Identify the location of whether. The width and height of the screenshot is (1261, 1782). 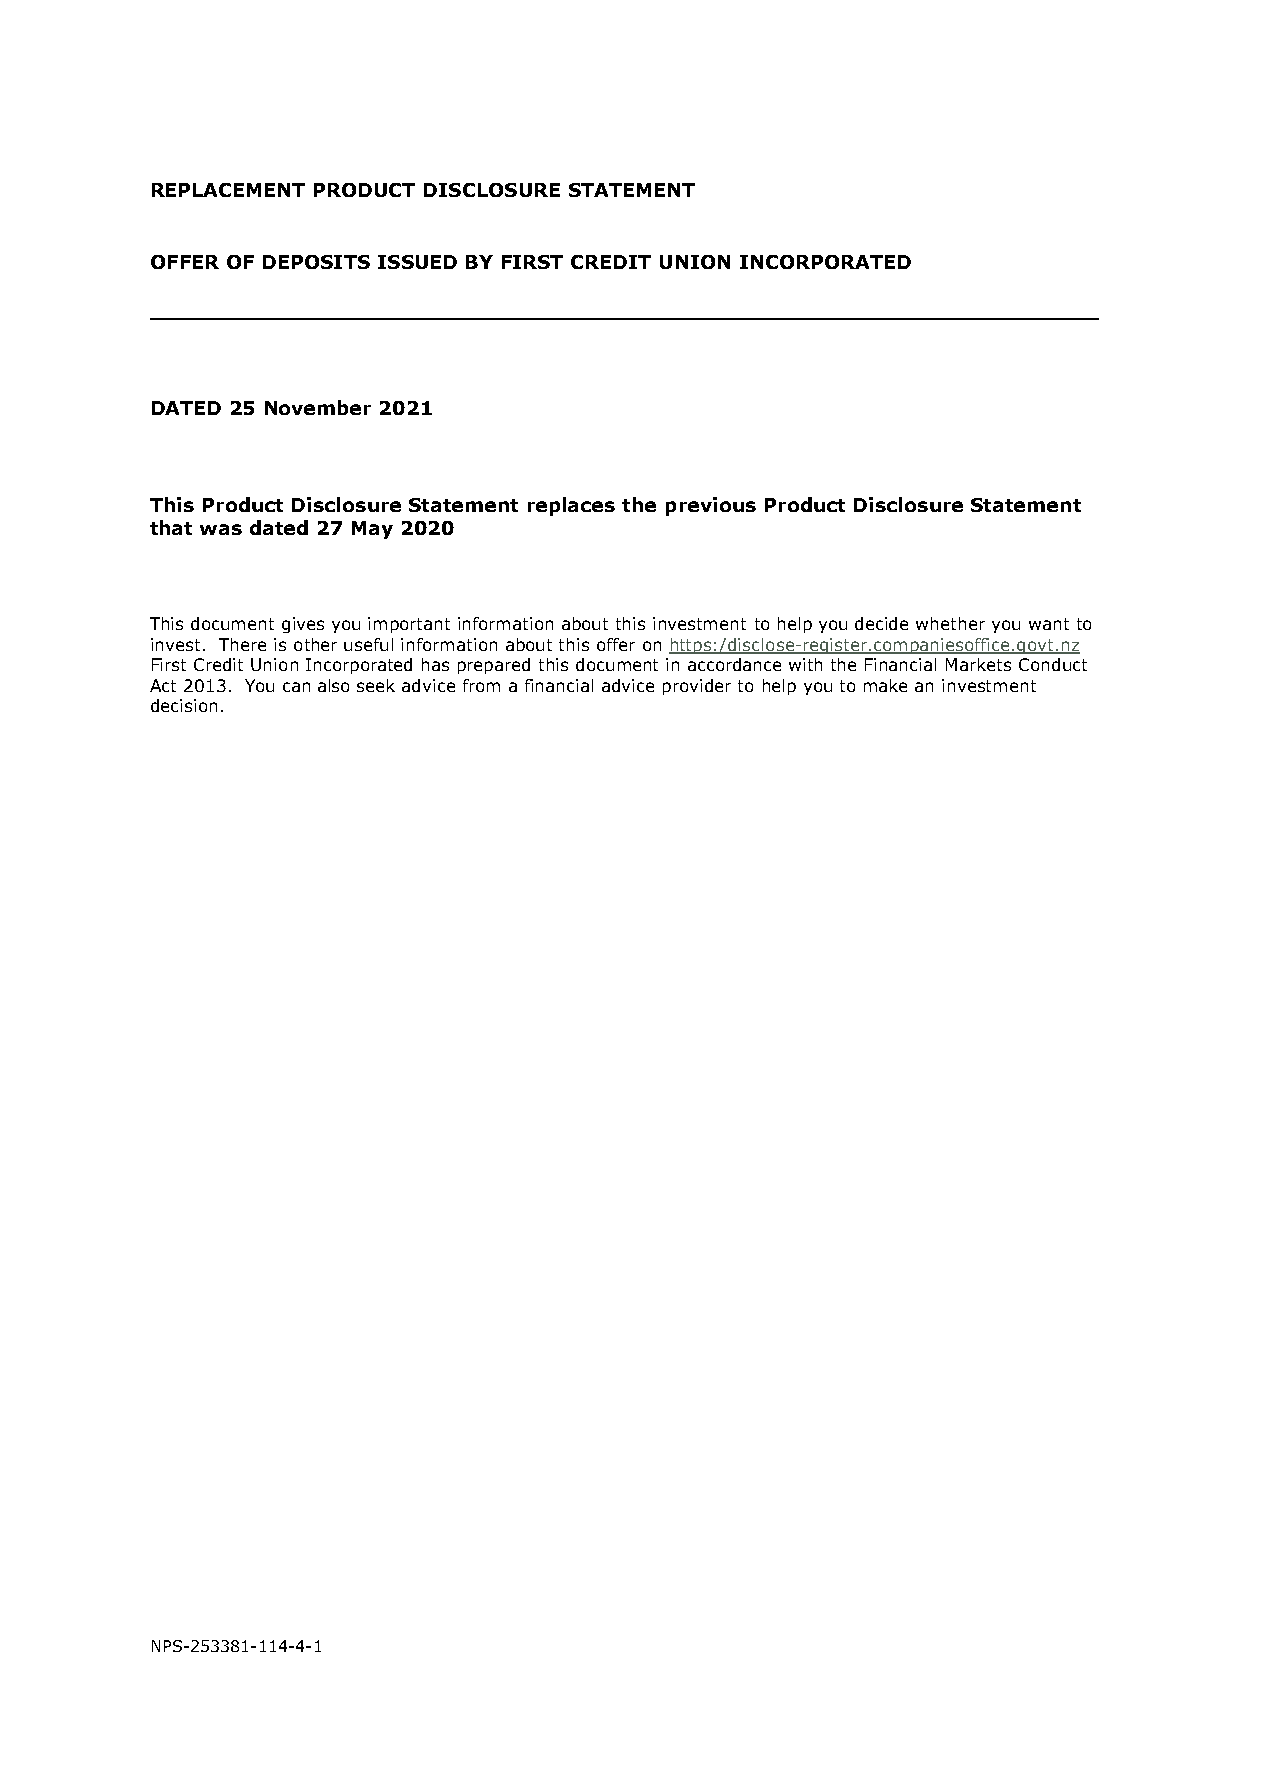
(950, 623).
